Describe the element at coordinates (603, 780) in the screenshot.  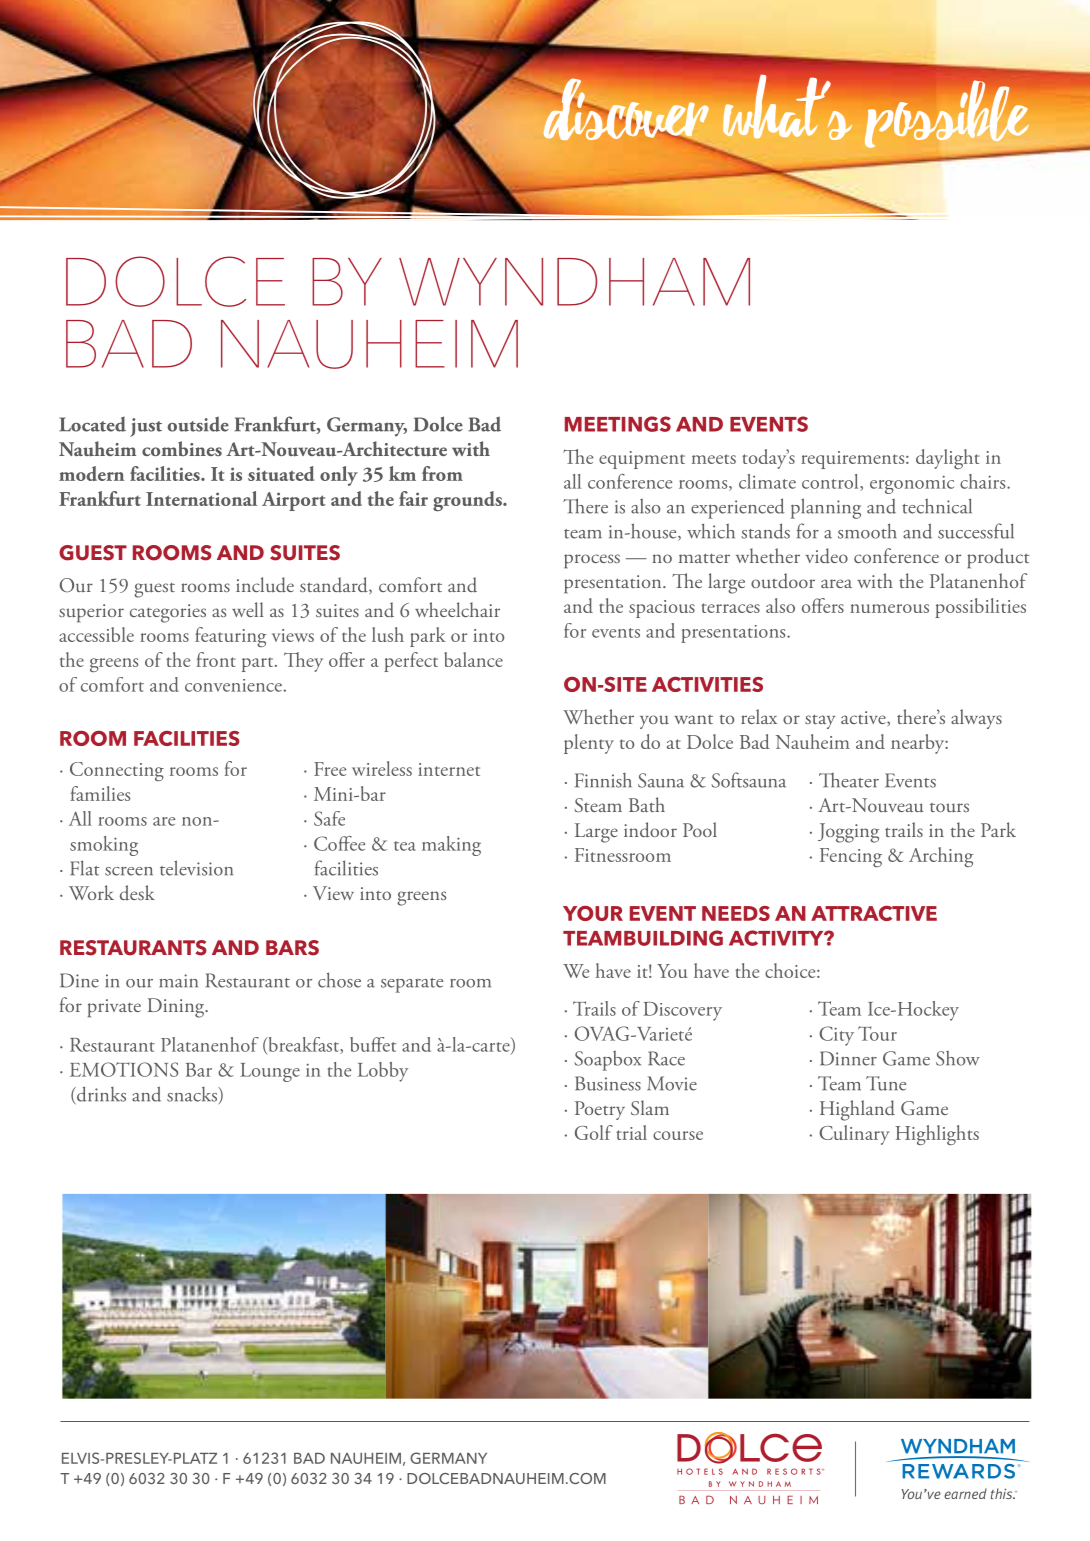
I see `Finnish` at that location.
